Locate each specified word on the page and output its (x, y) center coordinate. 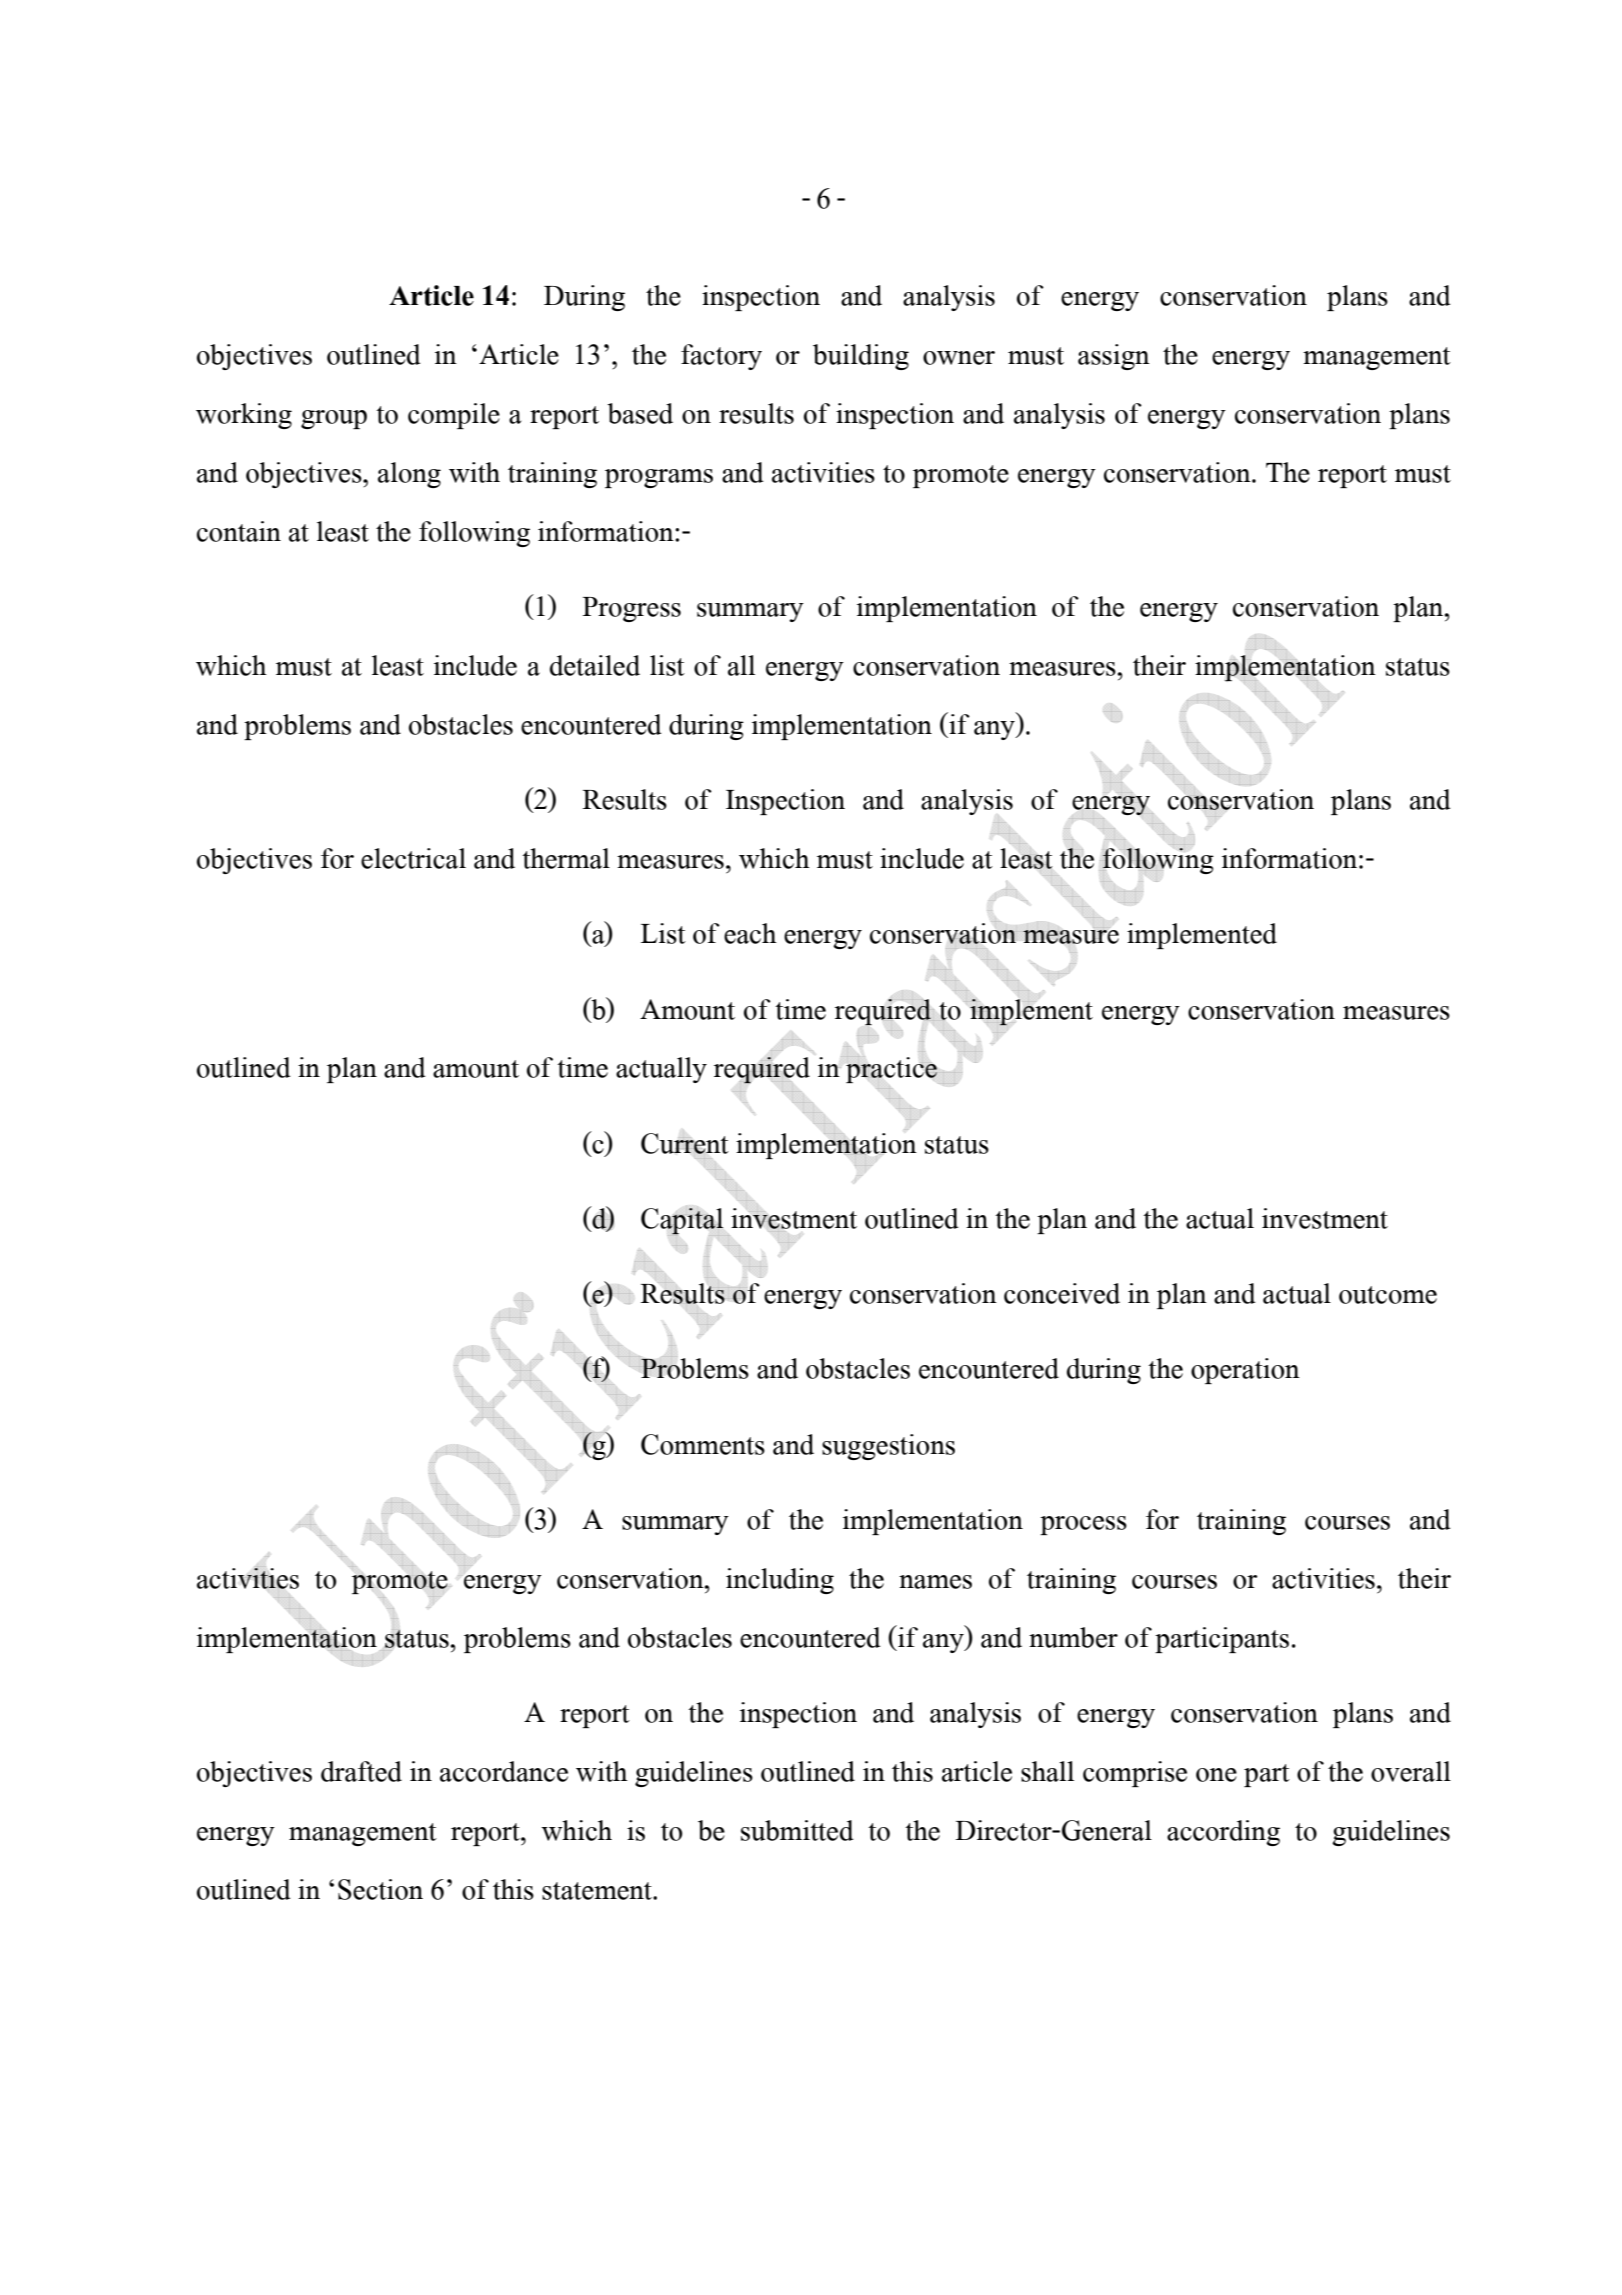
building (861, 357)
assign (1114, 357)
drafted (361, 1771)
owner (959, 358)
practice (891, 1070)
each (750, 933)
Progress (631, 609)
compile (454, 416)
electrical (413, 858)
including (780, 1581)
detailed (595, 665)
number (1073, 1637)
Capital (682, 1221)
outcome (1388, 1295)
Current (685, 1143)
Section (380, 1889)
